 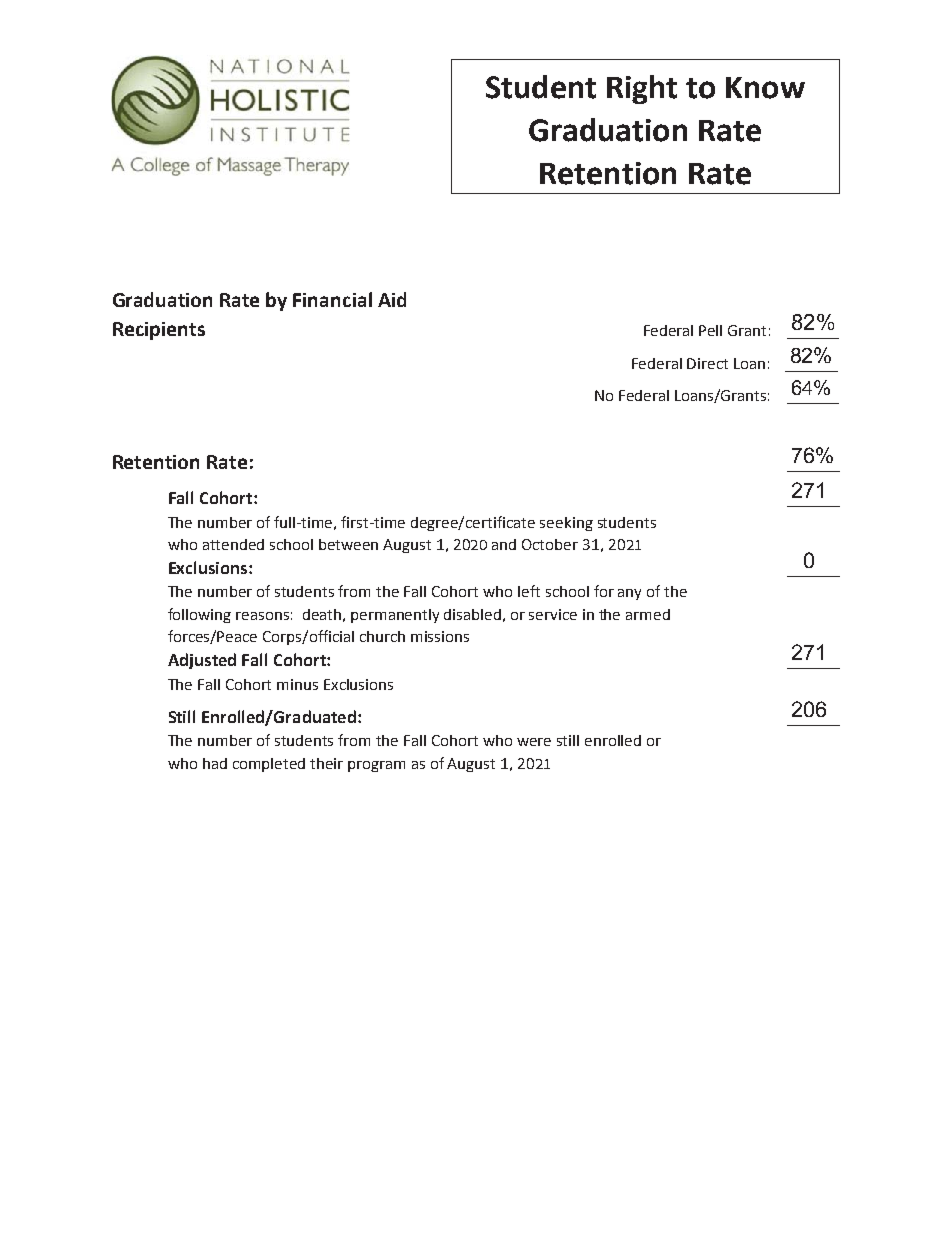 What do you see at coordinates (215, 763) in the document?
I see `had` at bounding box center [215, 763].
